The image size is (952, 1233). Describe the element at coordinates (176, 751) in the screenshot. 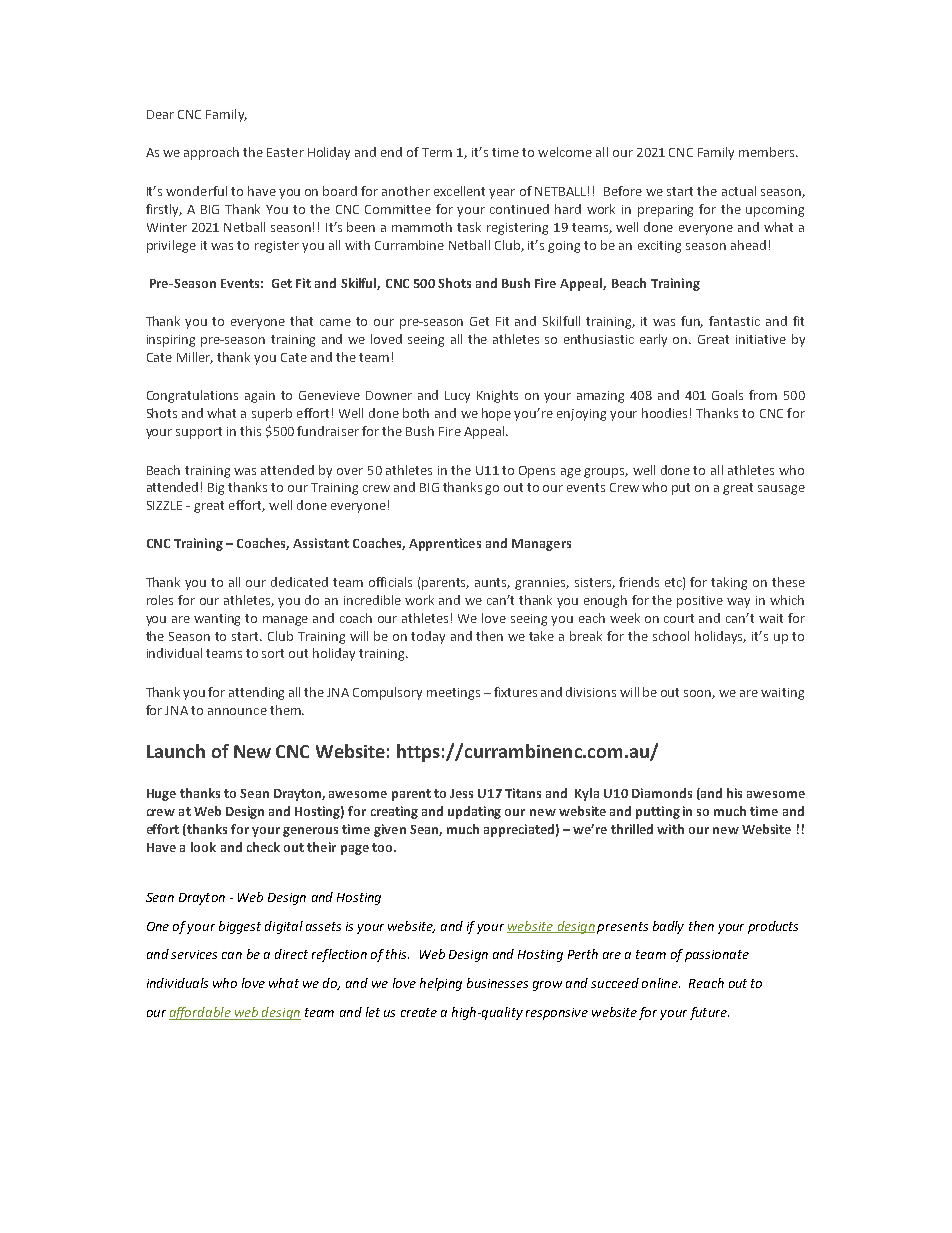

I see `Launch` at that location.
